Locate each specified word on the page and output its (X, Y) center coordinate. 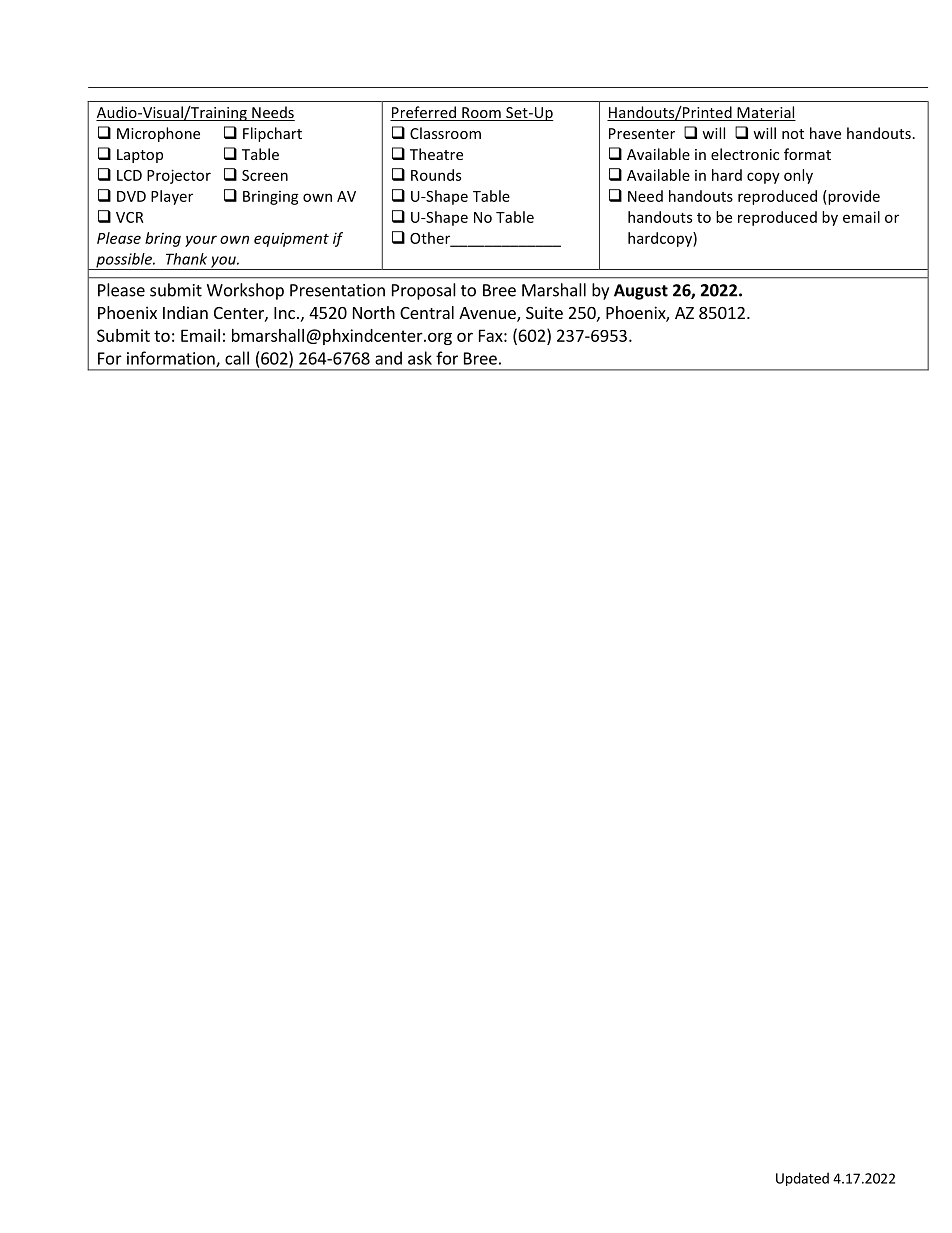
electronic (745, 154)
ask (420, 358)
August (641, 292)
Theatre (436, 154)
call (237, 358)
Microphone (158, 134)
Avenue (488, 314)
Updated (802, 1179)
